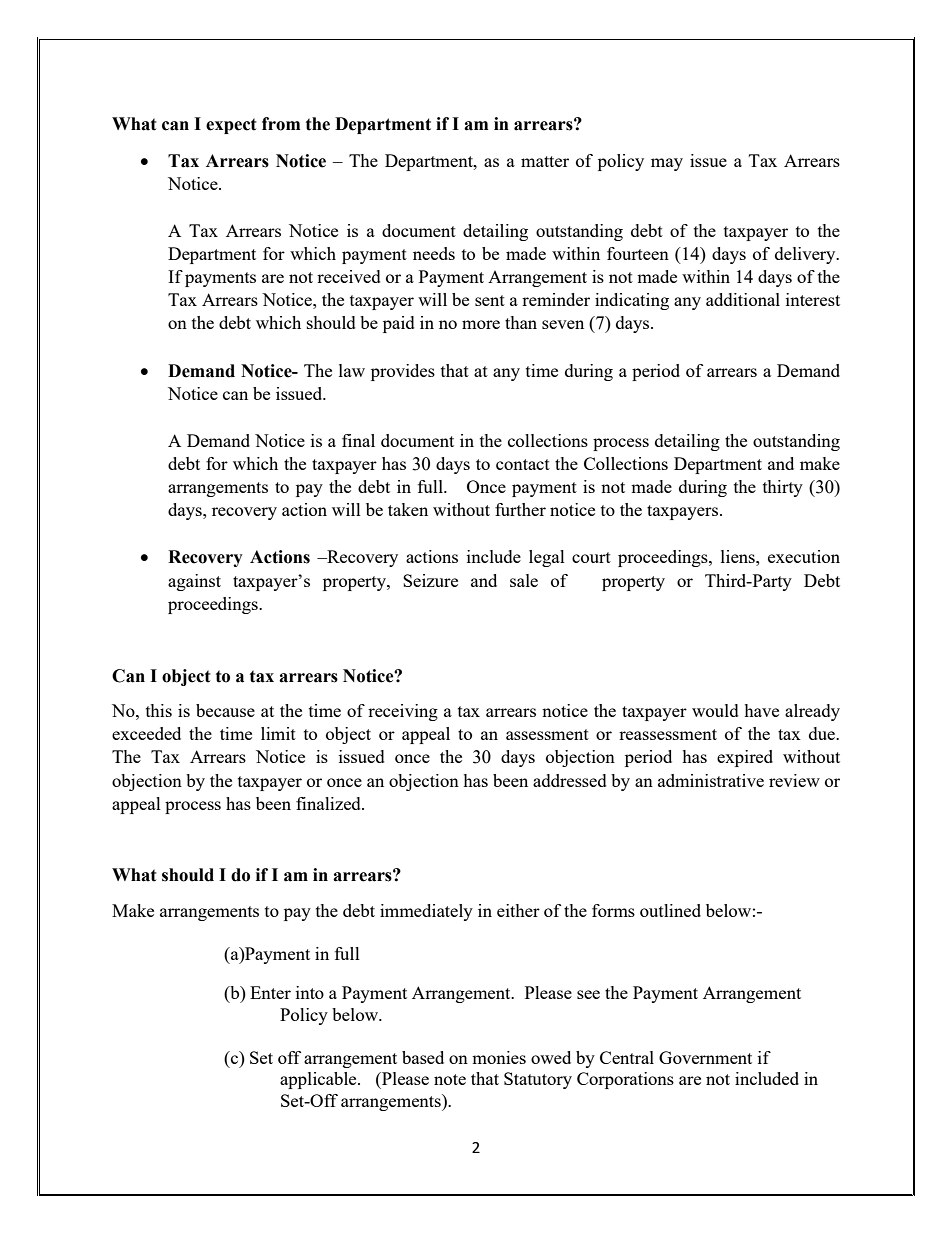  What do you see at coordinates (270, 992) in the screenshot?
I see `Enter` at bounding box center [270, 992].
